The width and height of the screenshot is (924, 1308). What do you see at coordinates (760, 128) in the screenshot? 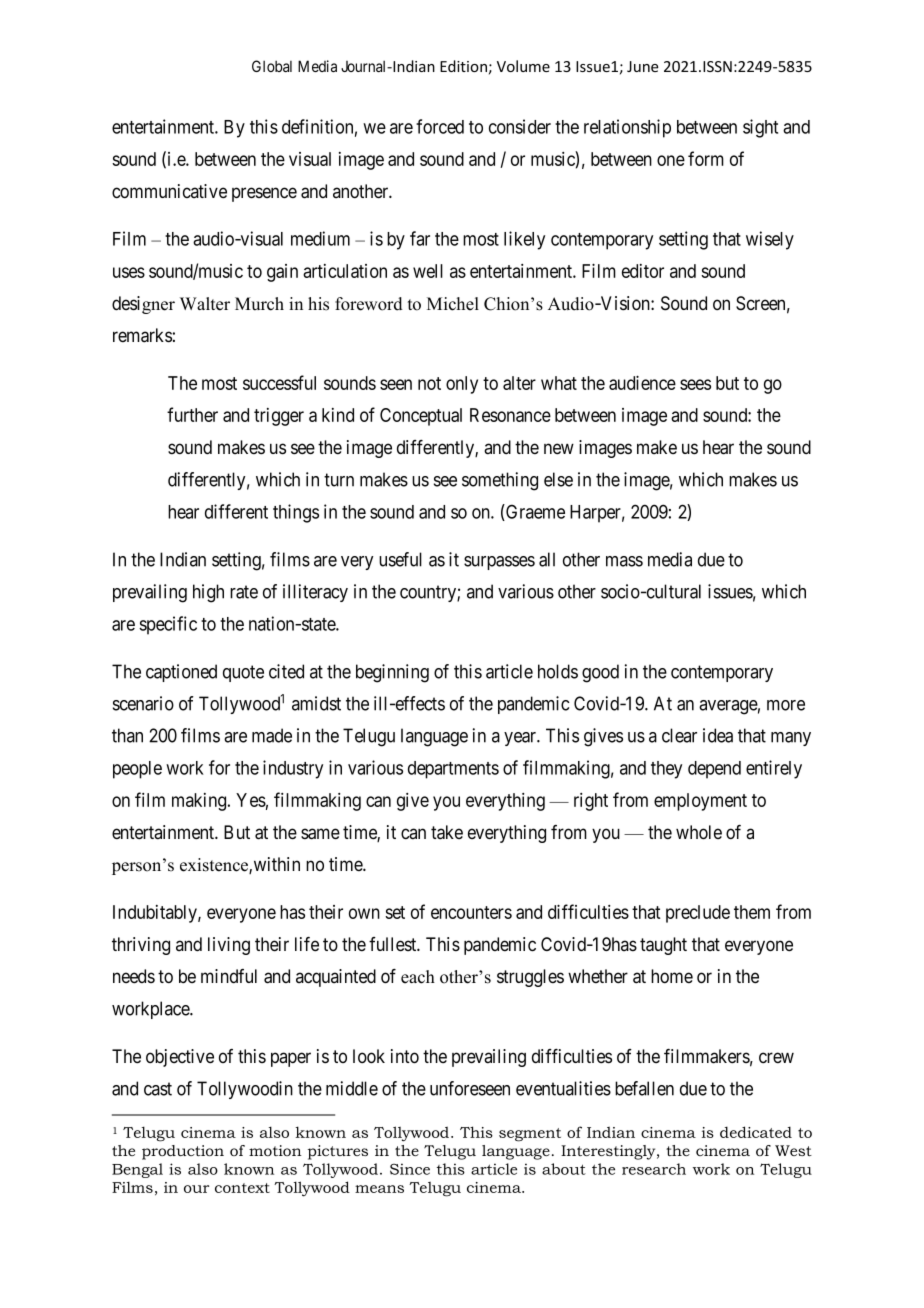
I see `sight` at bounding box center [760, 128].
